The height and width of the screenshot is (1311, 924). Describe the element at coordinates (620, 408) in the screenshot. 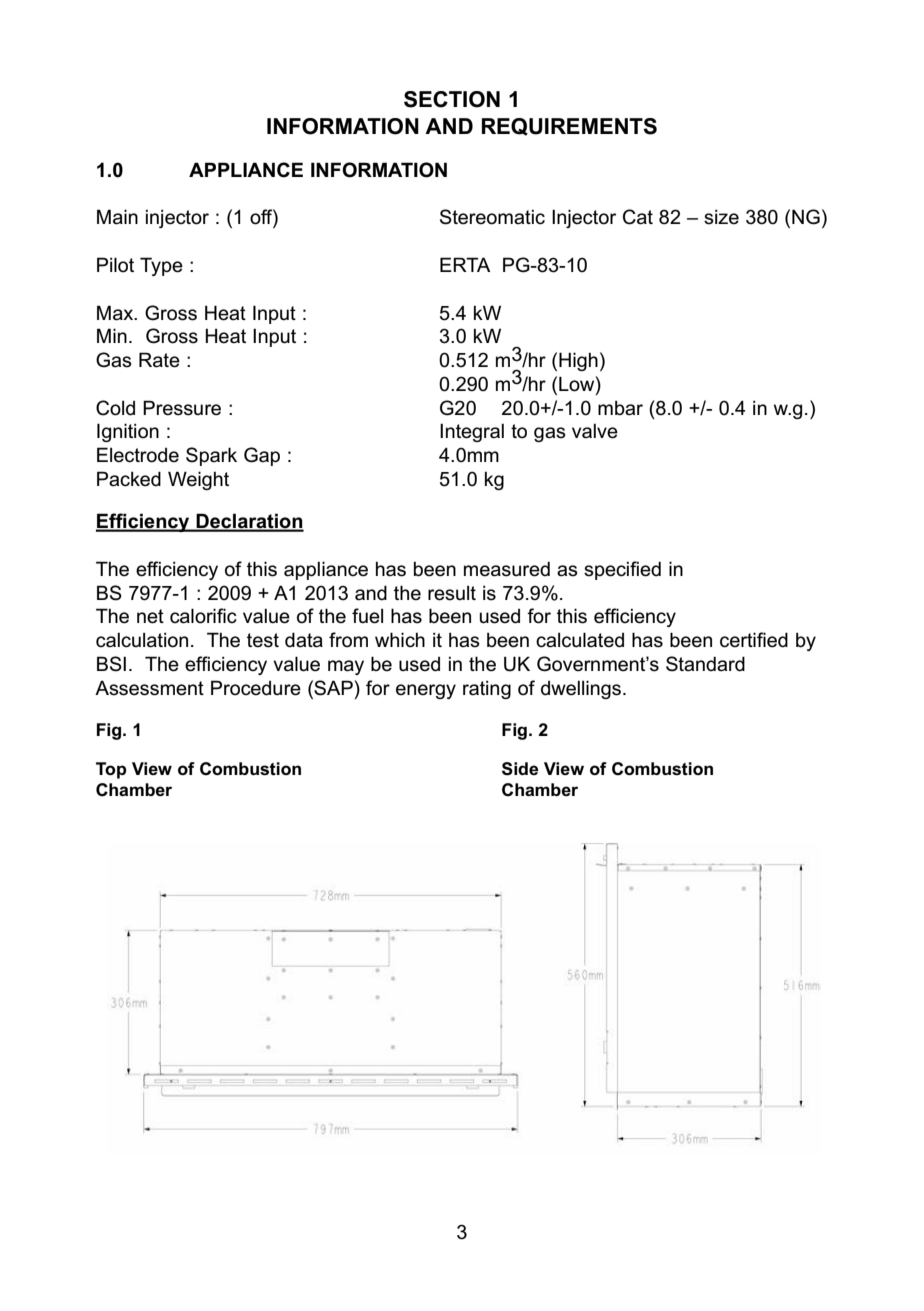

I see `mbar` at that location.
